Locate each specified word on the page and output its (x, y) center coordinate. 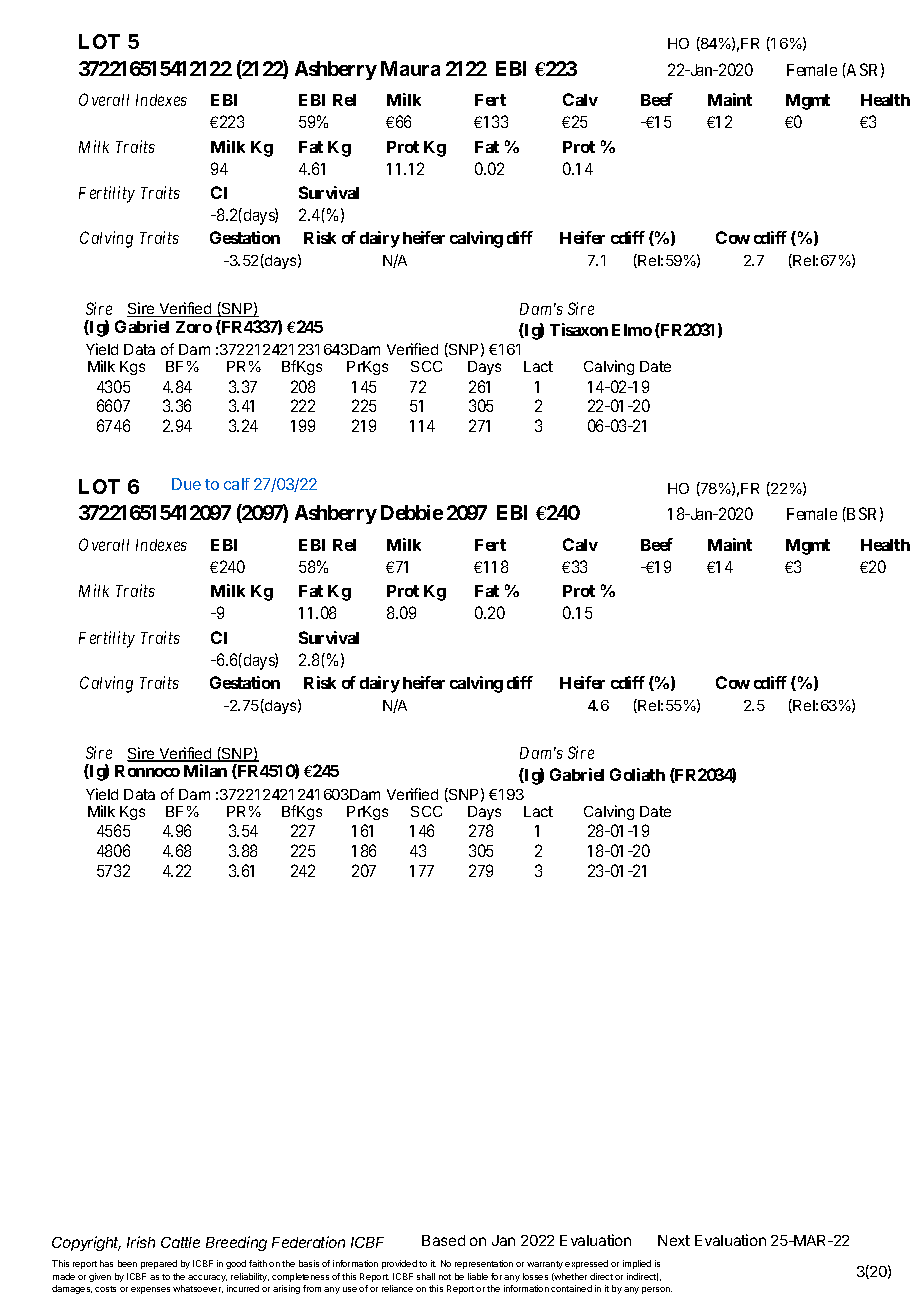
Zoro (194, 327)
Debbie (412, 512)
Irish (141, 1242)
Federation (308, 1242)
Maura (410, 68)
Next (674, 1240)
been (127, 1263)
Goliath (637, 774)
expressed (586, 1264)
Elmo (632, 330)
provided (399, 1264)
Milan (205, 770)
